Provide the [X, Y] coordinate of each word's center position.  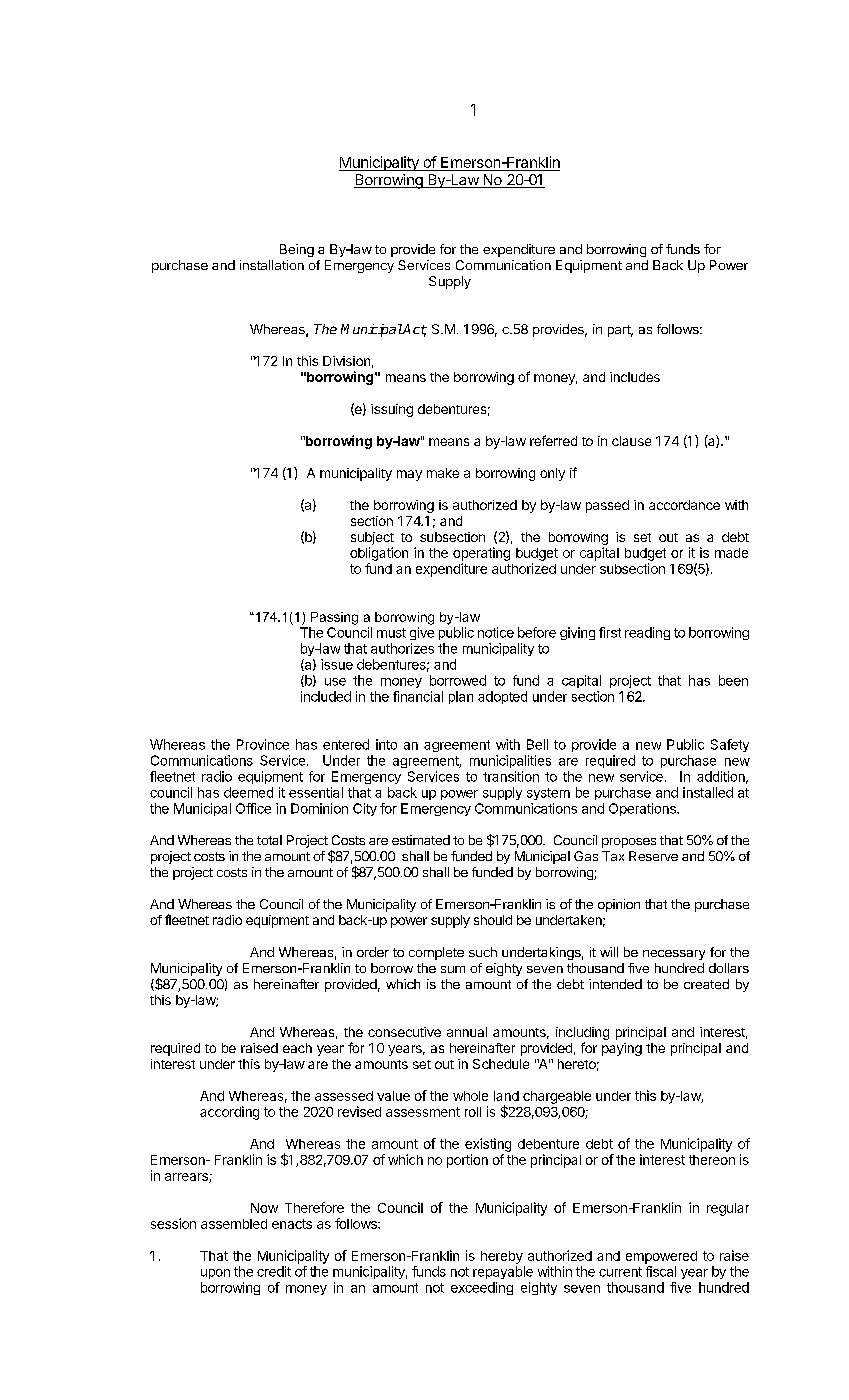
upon [215, 1274]
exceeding [482, 1288]
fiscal [661, 1271]
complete [436, 953]
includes [635, 377]
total [269, 840]
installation [272, 265]
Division [346, 361]
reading [647, 633]
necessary [674, 955]
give [422, 633]
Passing [334, 618]
